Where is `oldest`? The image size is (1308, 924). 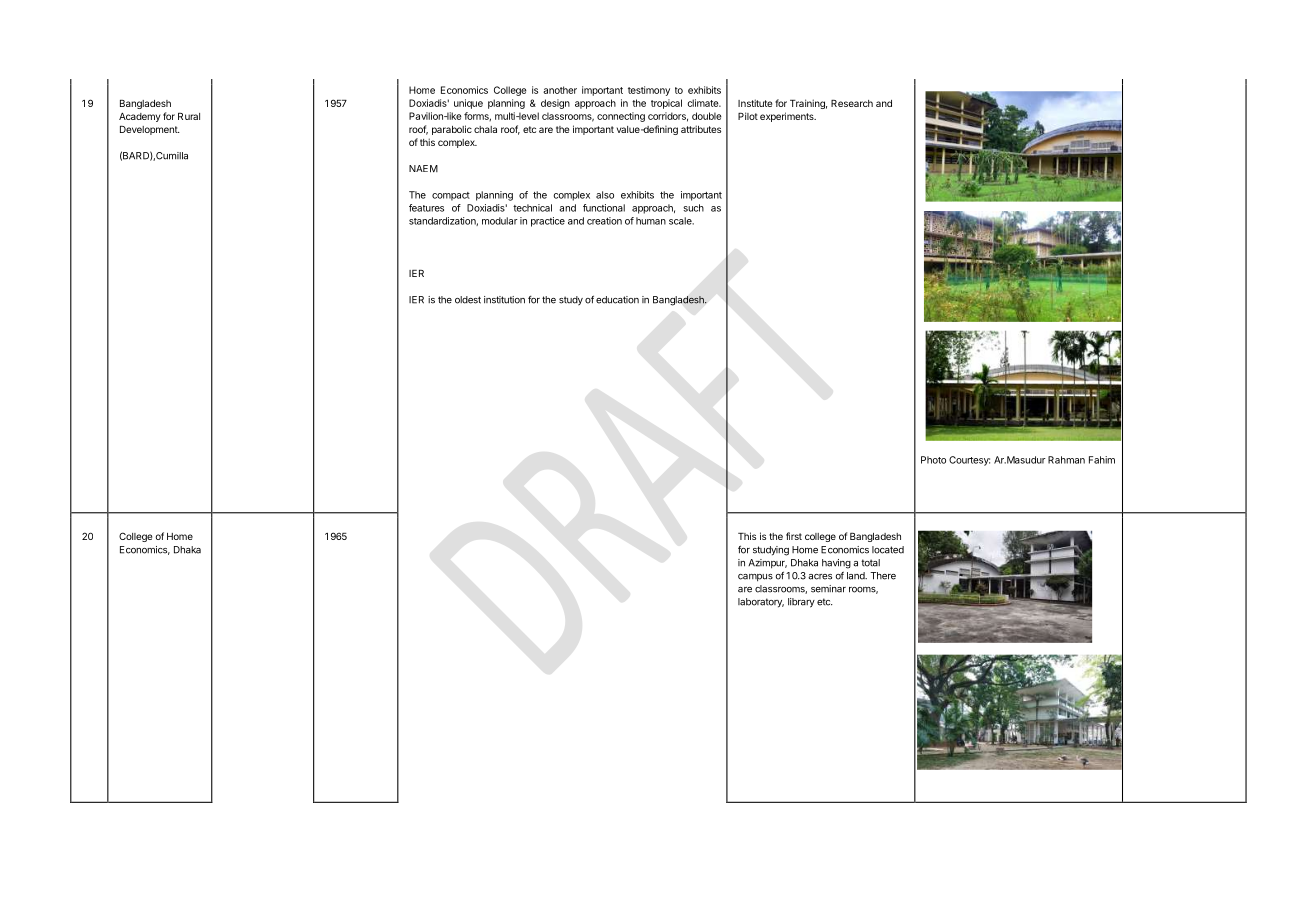
oldest is located at coordinates (468, 300).
